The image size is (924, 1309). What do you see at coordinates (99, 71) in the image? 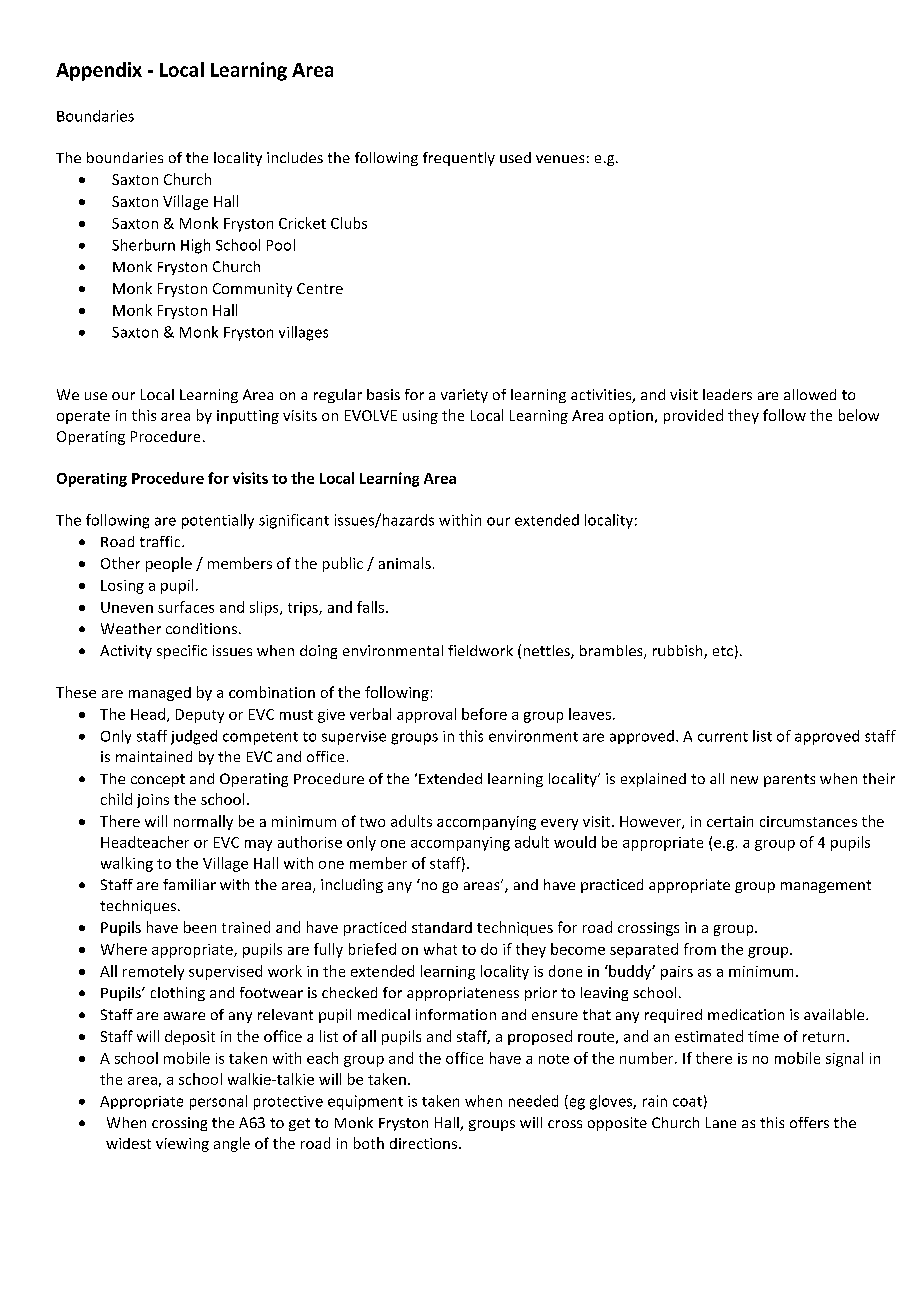
I see `Appendix` at bounding box center [99, 71].
